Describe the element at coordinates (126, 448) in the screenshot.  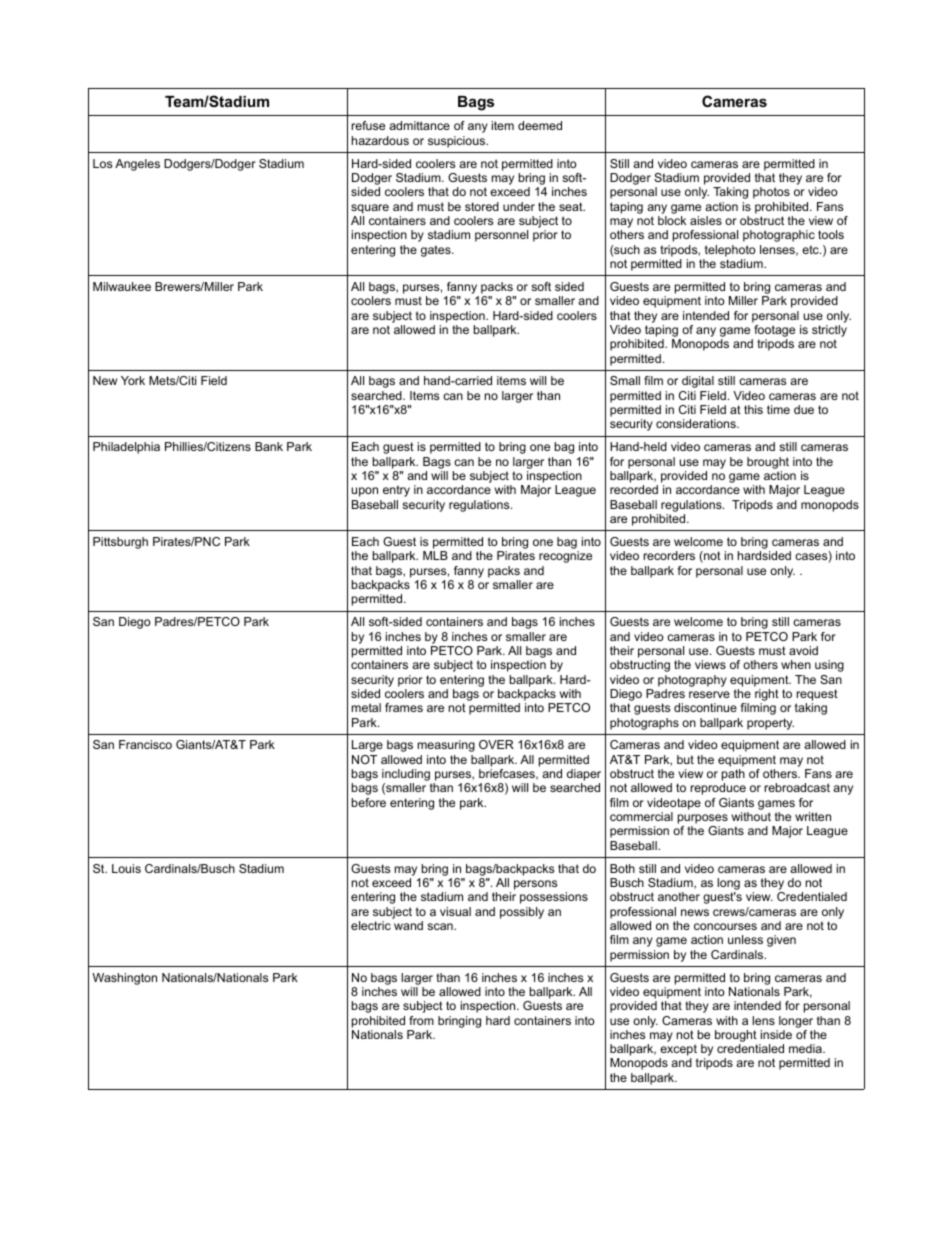
I see `Philadelphia` at that location.
